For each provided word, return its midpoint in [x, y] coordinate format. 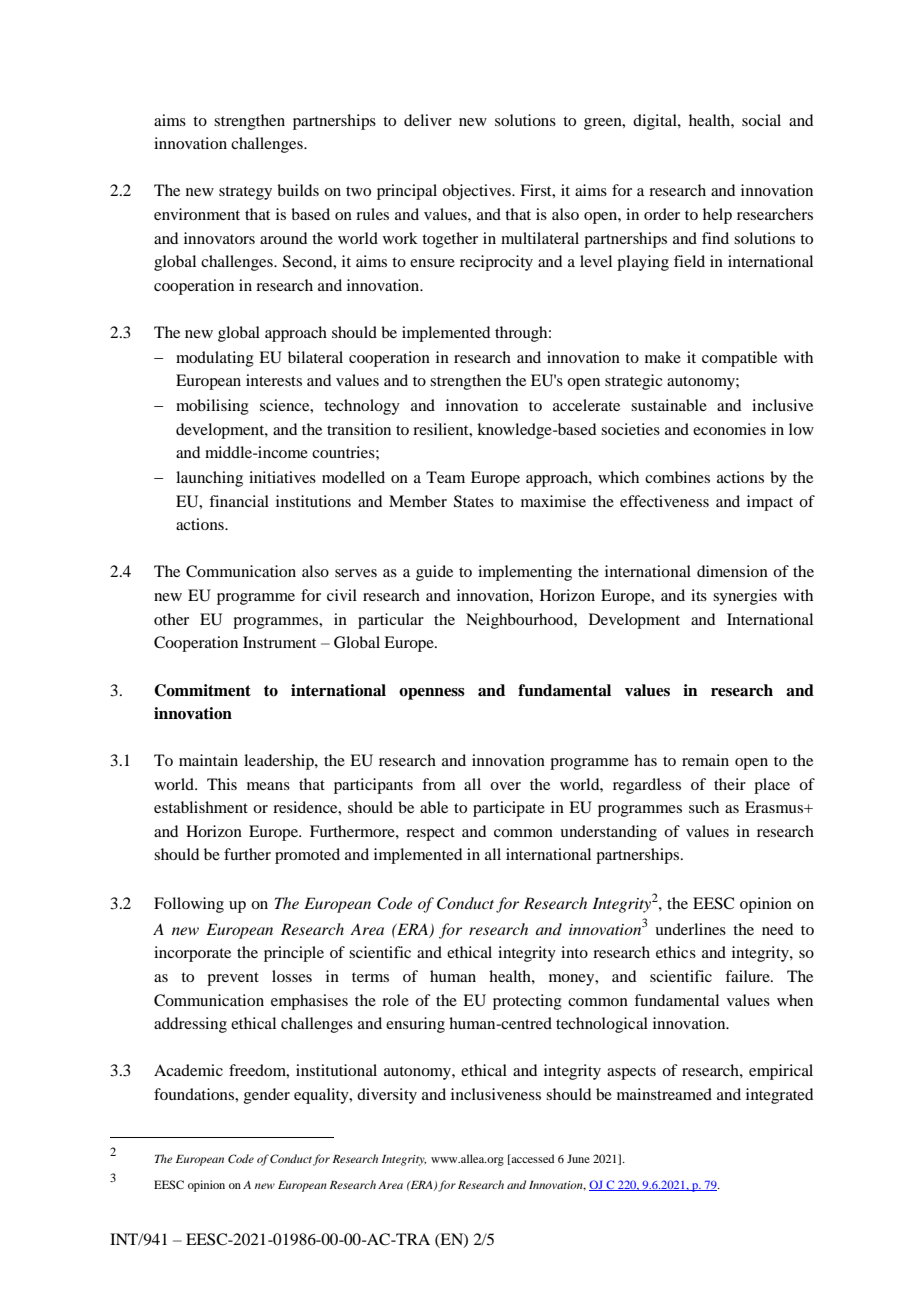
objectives [477, 192]
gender [267, 1096]
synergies [745, 597]
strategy [245, 193]
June [578, 1158]
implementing [525, 573]
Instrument [279, 642]
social [761, 120]
